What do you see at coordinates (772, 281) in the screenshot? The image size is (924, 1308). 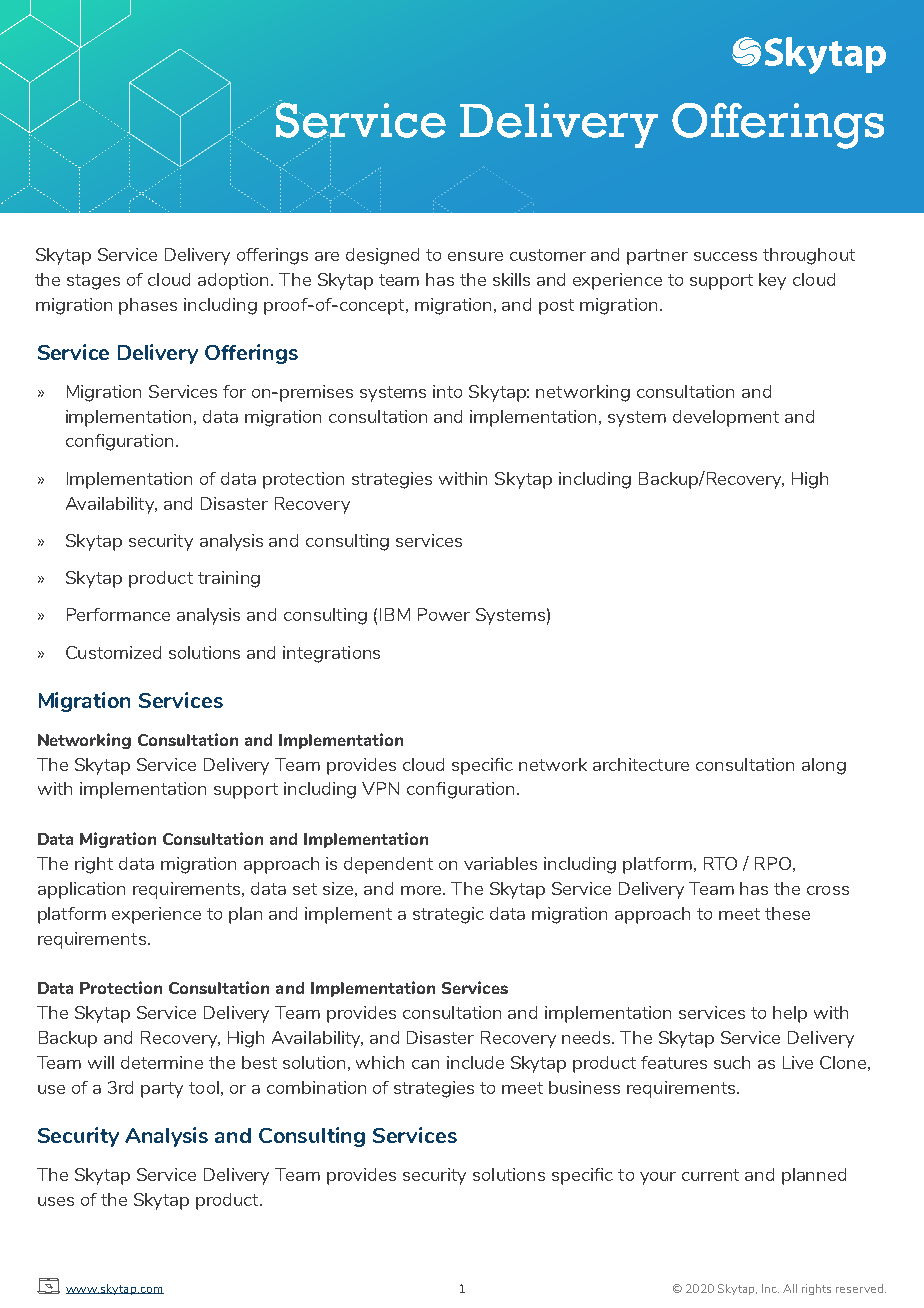 I see `key` at bounding box center [772, 281].
